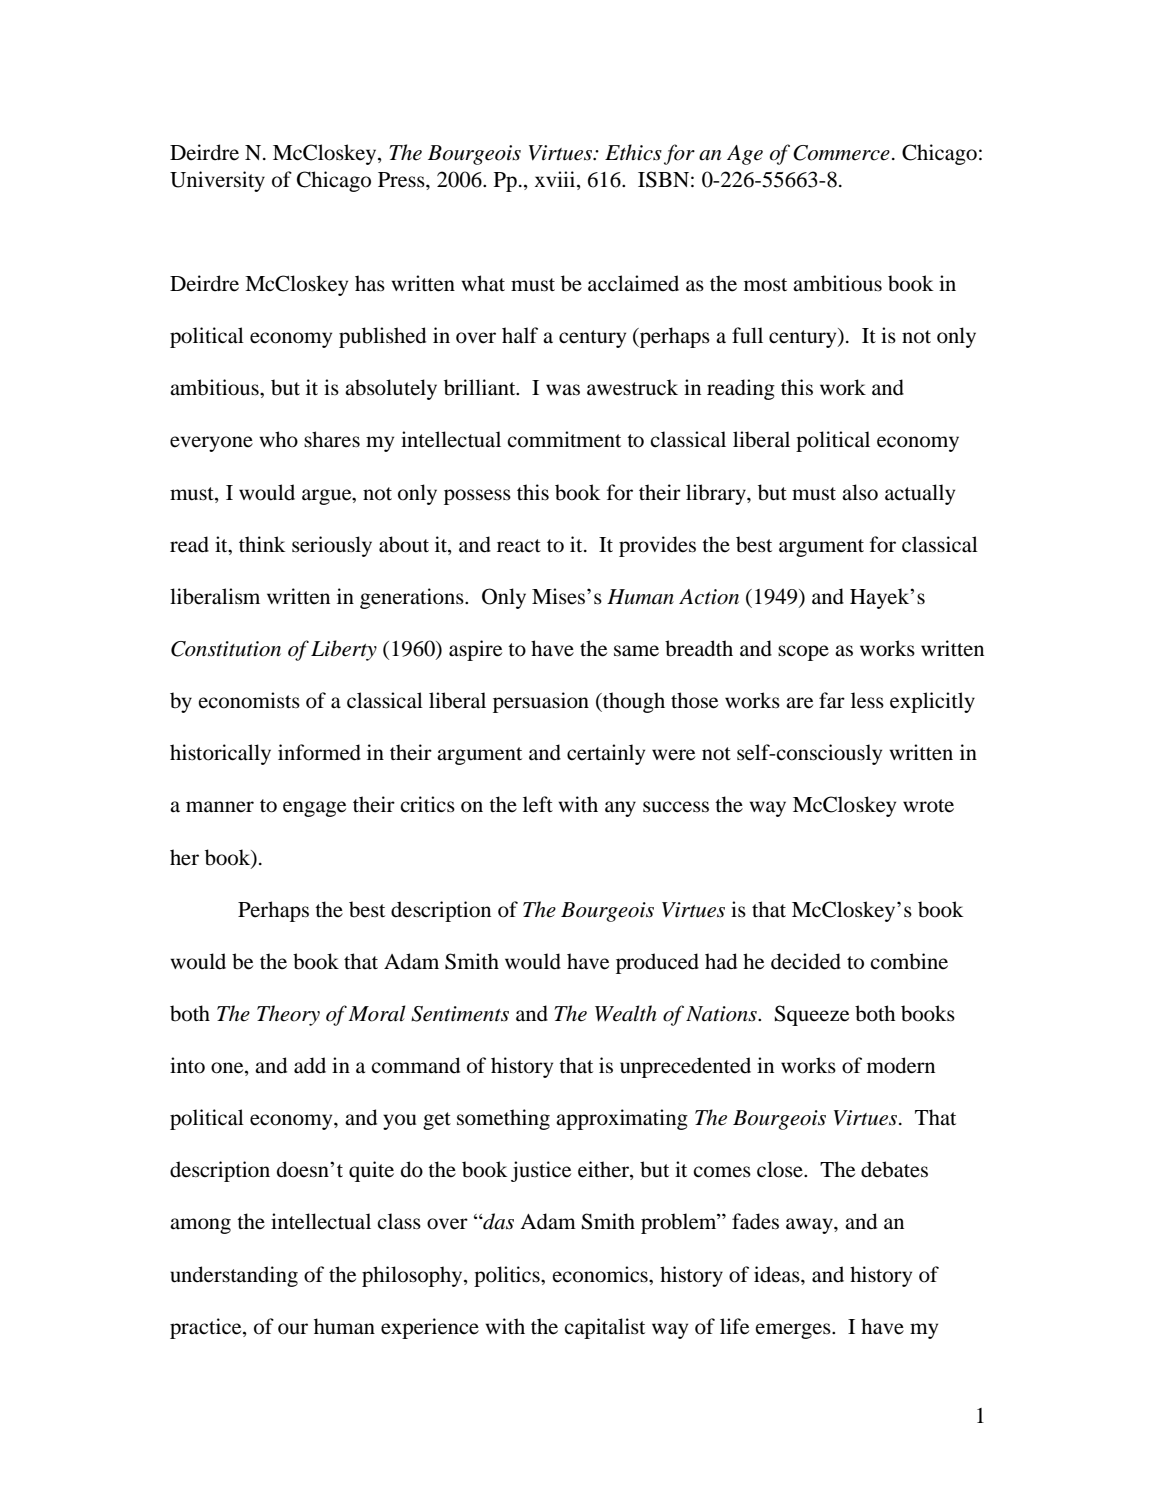 This screenshot has width=1156, height=1496. What do you see at coordinates (262, 544) in the screenshot?
I see `think` at bounding box center [262, 544].
